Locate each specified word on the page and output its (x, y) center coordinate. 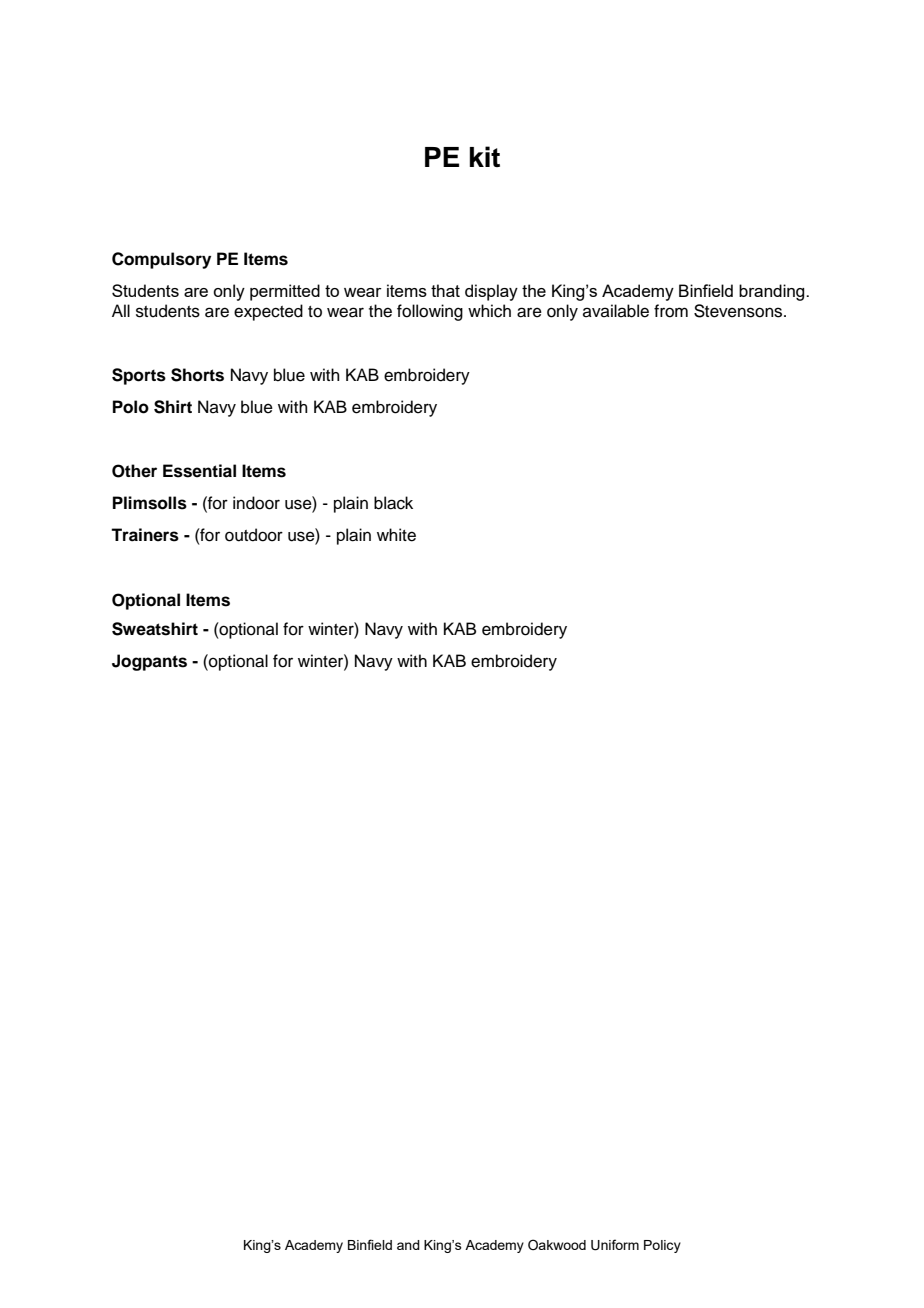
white (396, 535)
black (393, 503)
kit (485, 156)
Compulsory (161, 260)
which (489, 311)
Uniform (615, 1245)
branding (773, 292)
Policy (662, 1246)
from (671, 311)
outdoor (254, 535)
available (616, 311)
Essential (199, 471)
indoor (256, 503)
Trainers (145, 535)
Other (134, 471)
